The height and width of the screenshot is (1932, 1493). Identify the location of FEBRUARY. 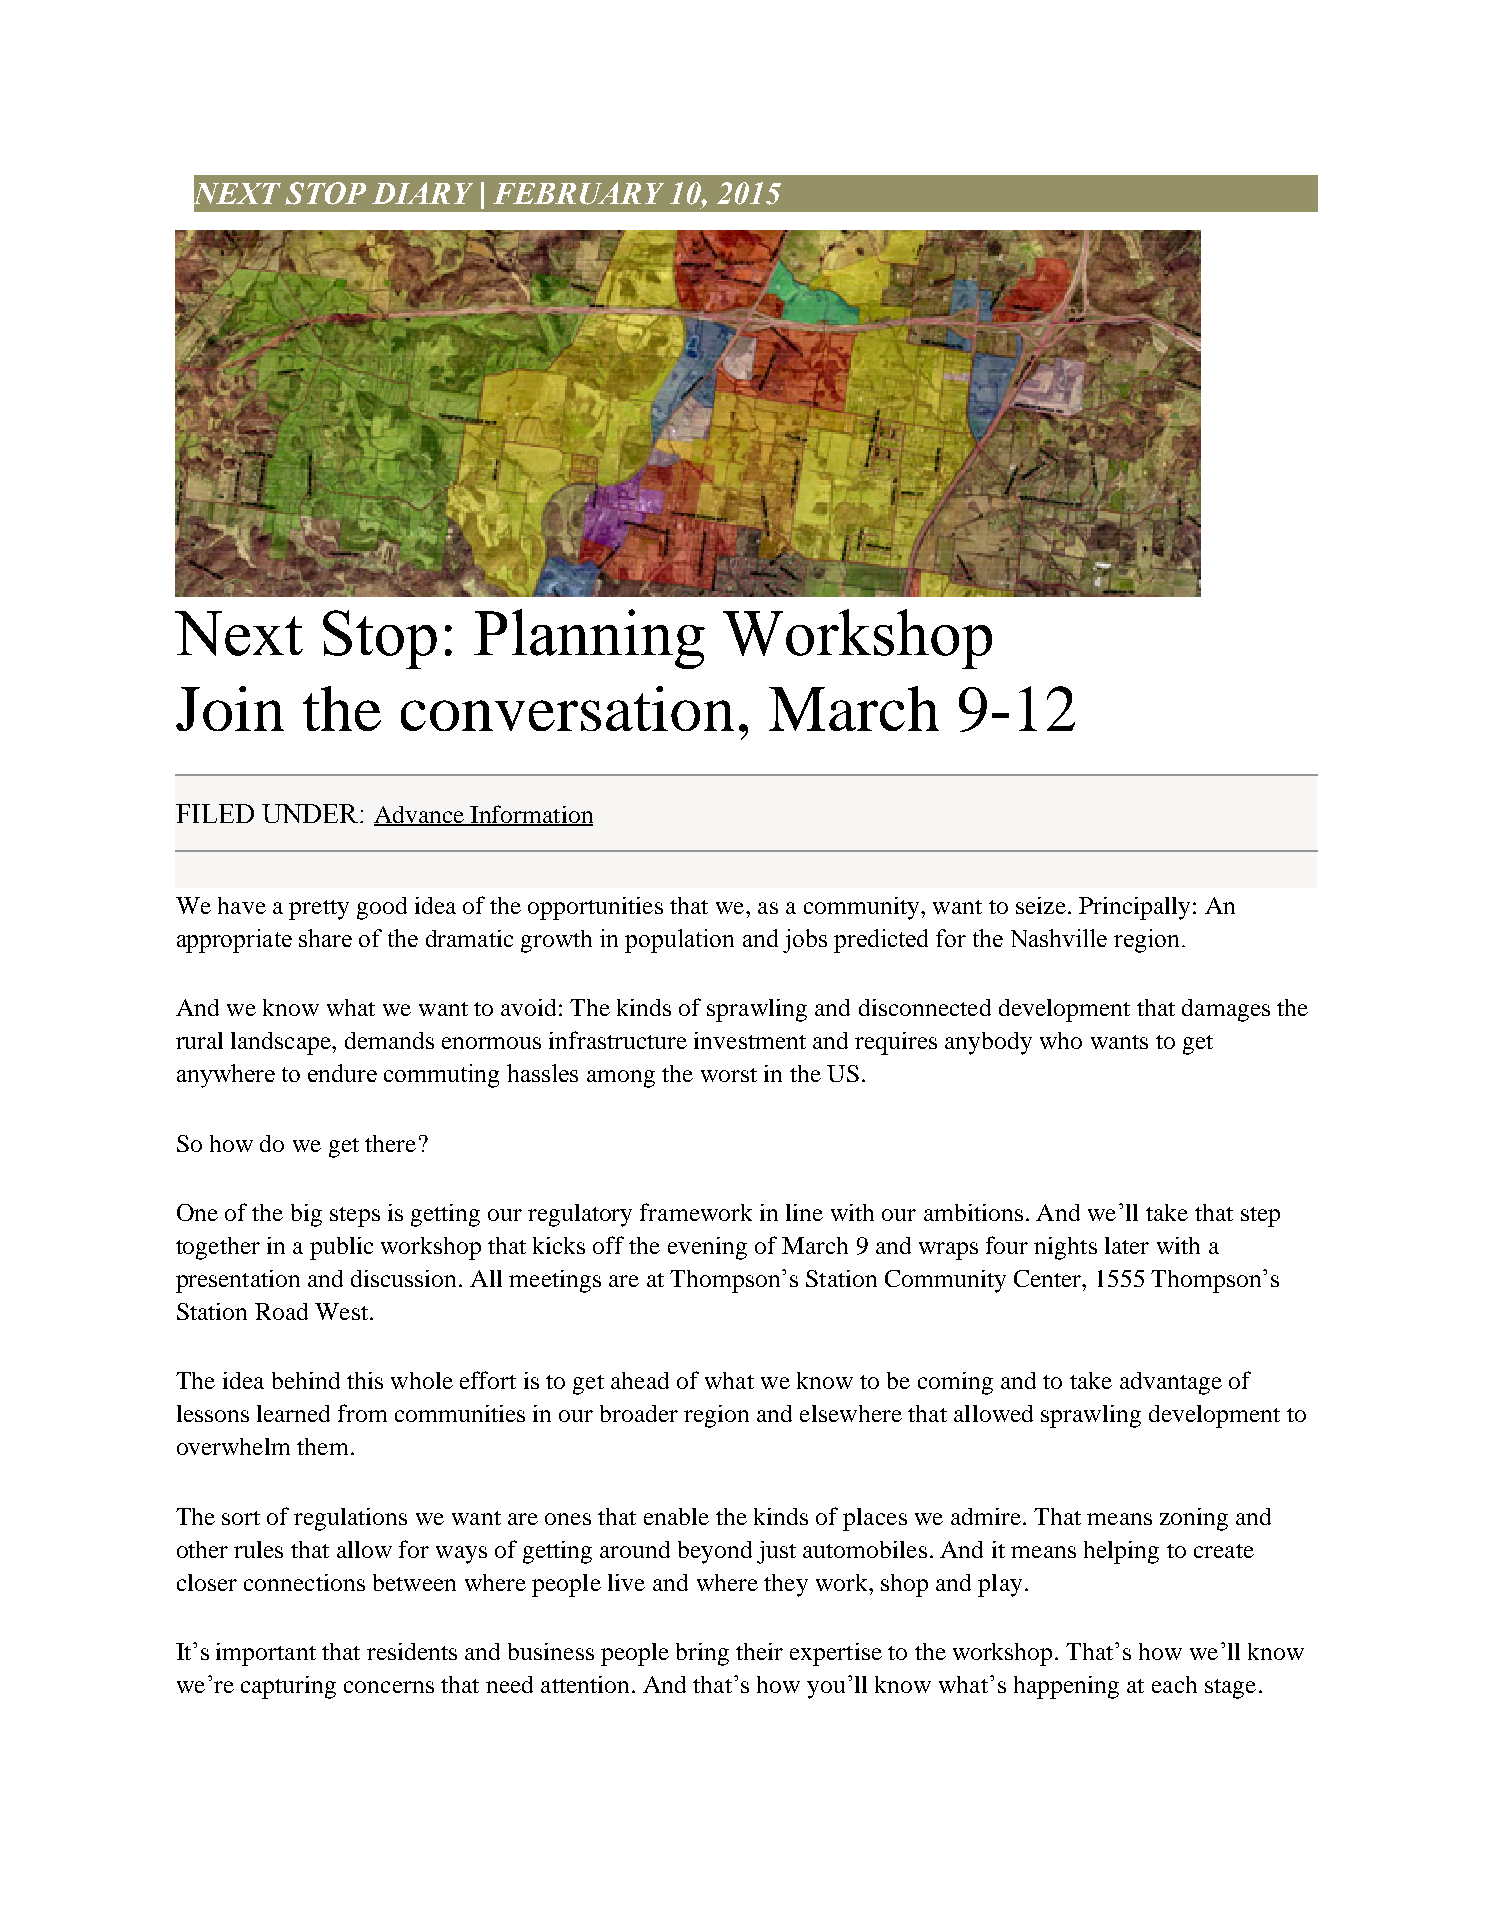
(578, 193).
